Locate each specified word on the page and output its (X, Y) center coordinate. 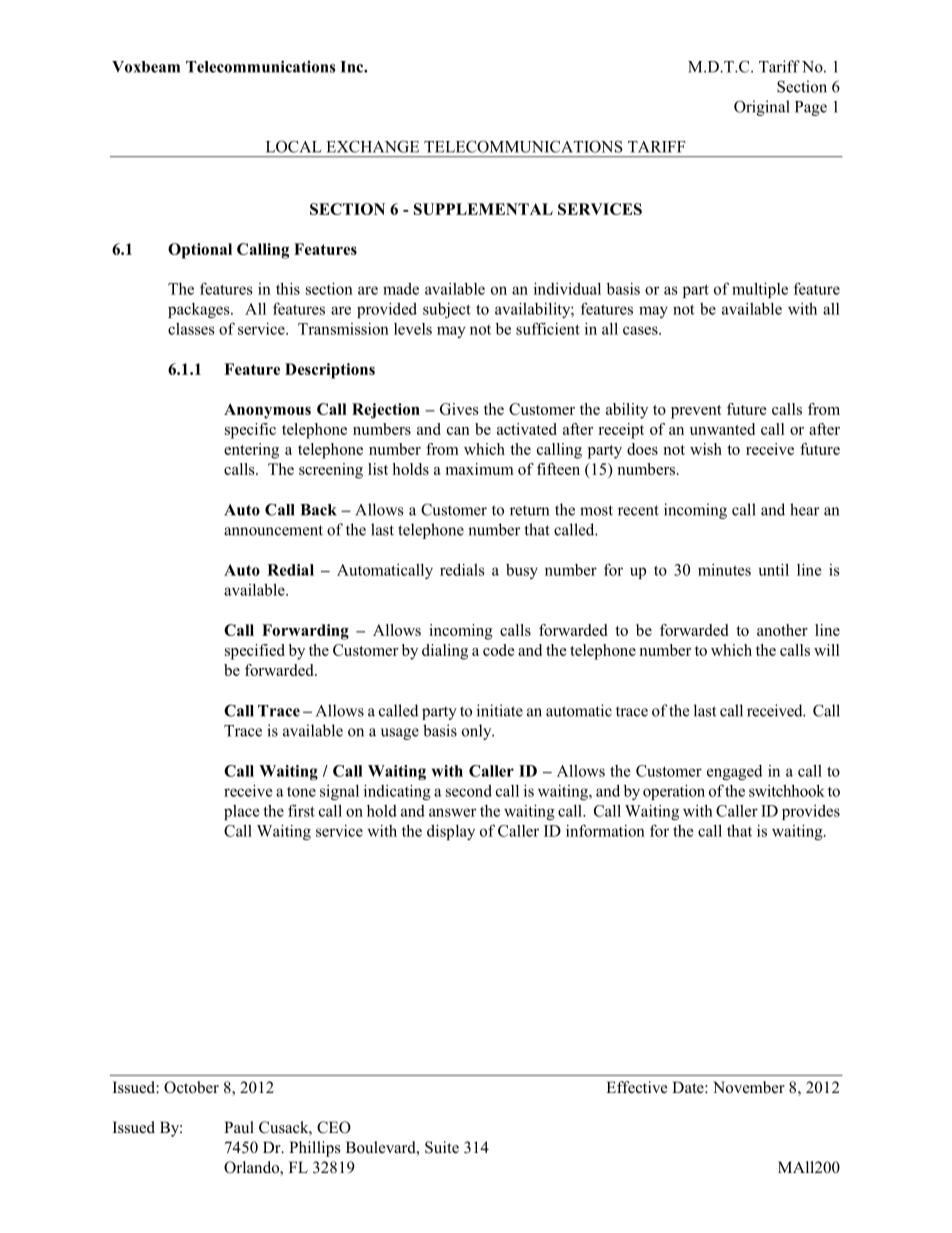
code (499, 650)
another (782, 630)
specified (255, 652)
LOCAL (294, 146)
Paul (239, 1127)
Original (762, 108)
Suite (442, 1147)
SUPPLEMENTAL (483, 209)
